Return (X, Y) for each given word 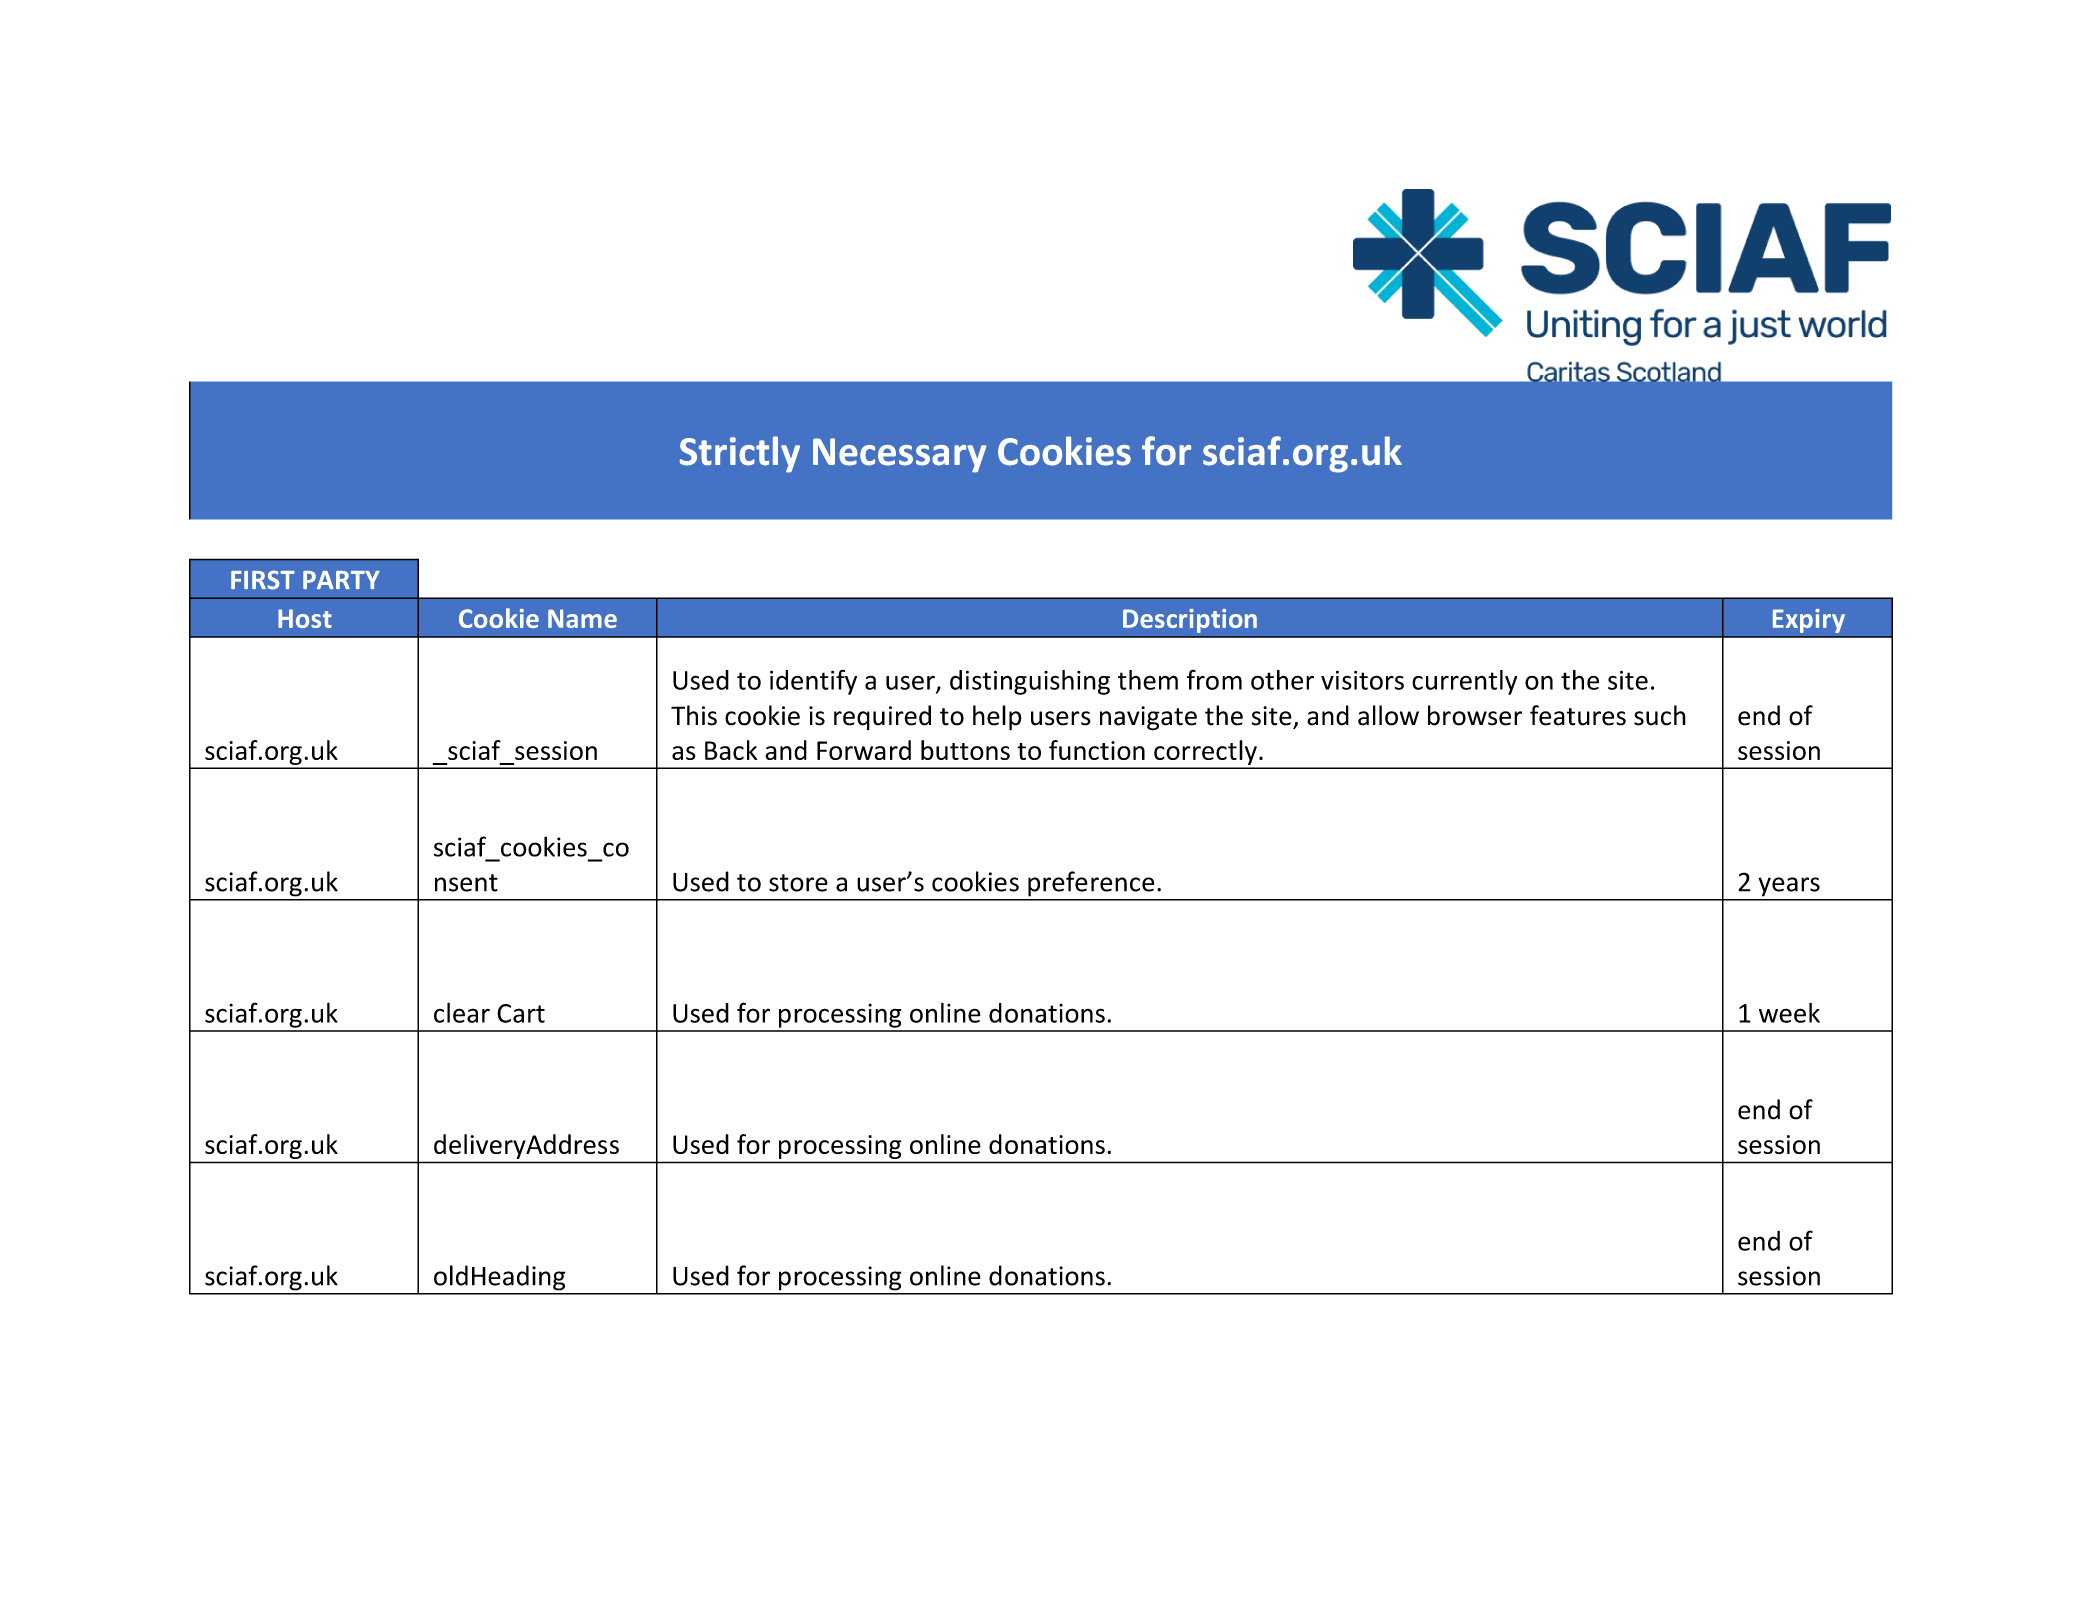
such (1660, 715)
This (694, 715)
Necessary (899, 455)
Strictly (740, 454)
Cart (521, 1013)
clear (462, 1012)
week (1789, 1013)
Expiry (1809, 621)
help (997, 718)
